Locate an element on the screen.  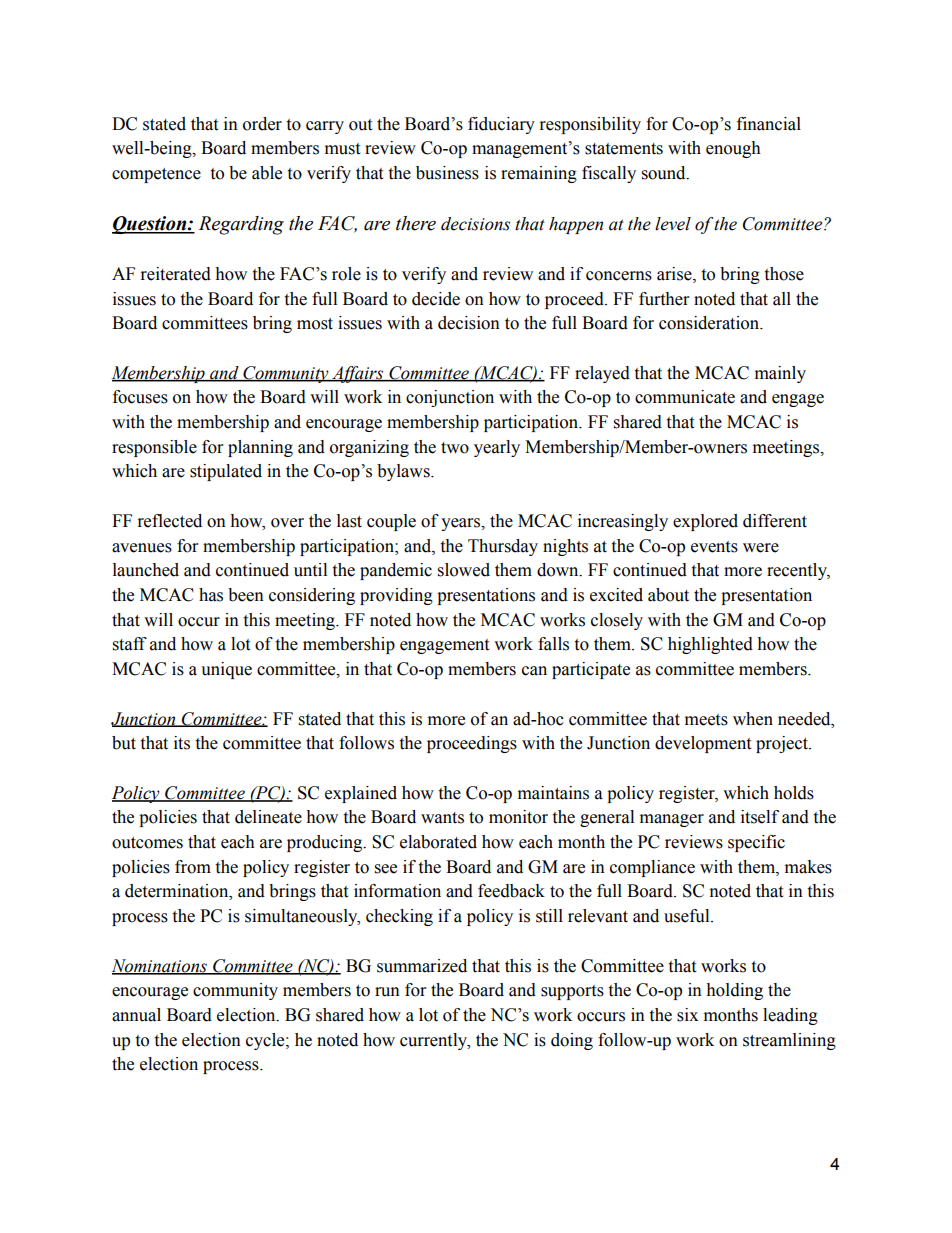
slowed is located at coordinates (464, 570).
